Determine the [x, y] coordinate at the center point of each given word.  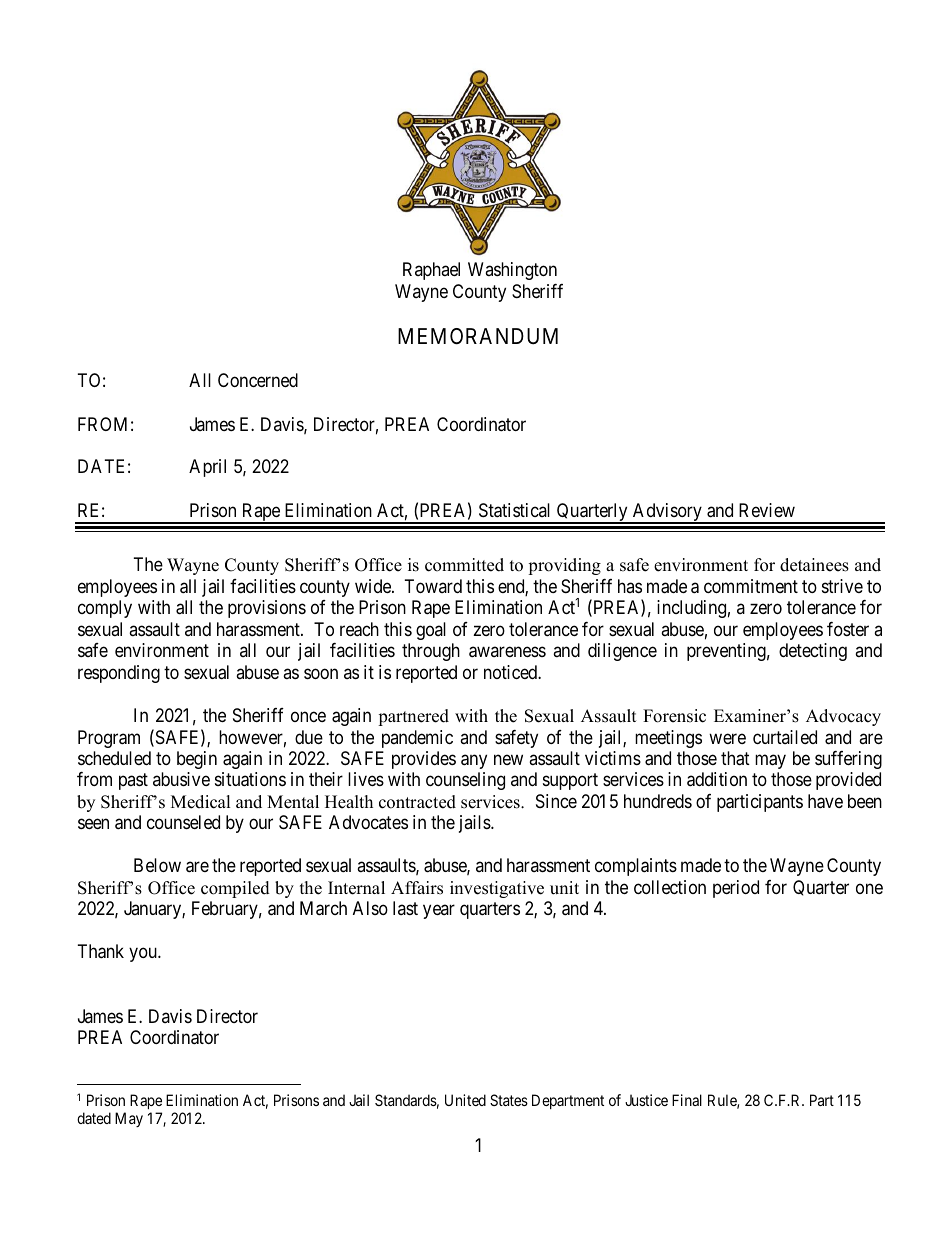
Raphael [431, 271]
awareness [507, 652]
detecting [813, 652]
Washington [512, 271]
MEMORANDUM [478, 336]
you [144, 954]
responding [119, 674]
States [509, 1100]
